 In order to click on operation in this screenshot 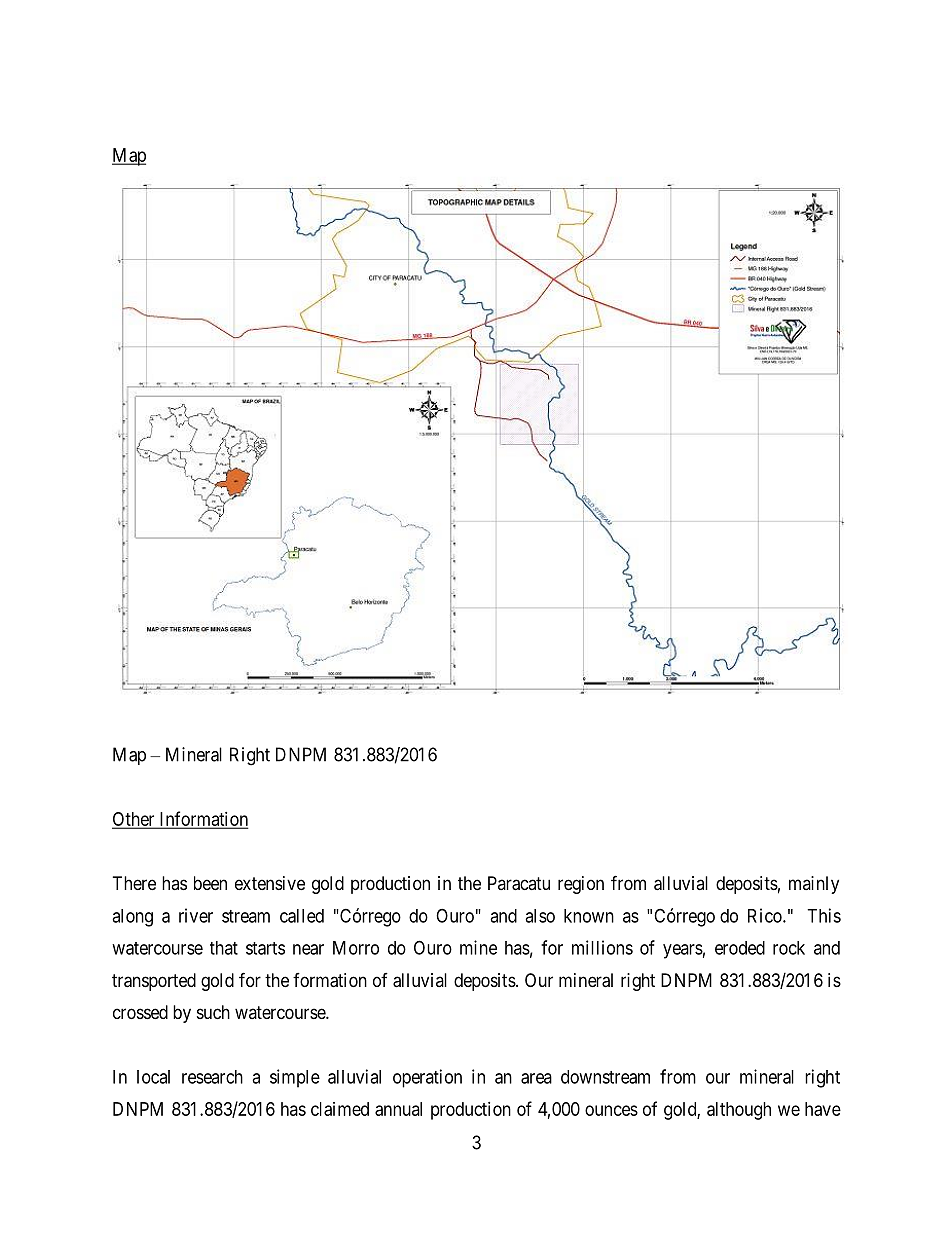, I will do `click(427, 1078)`.
